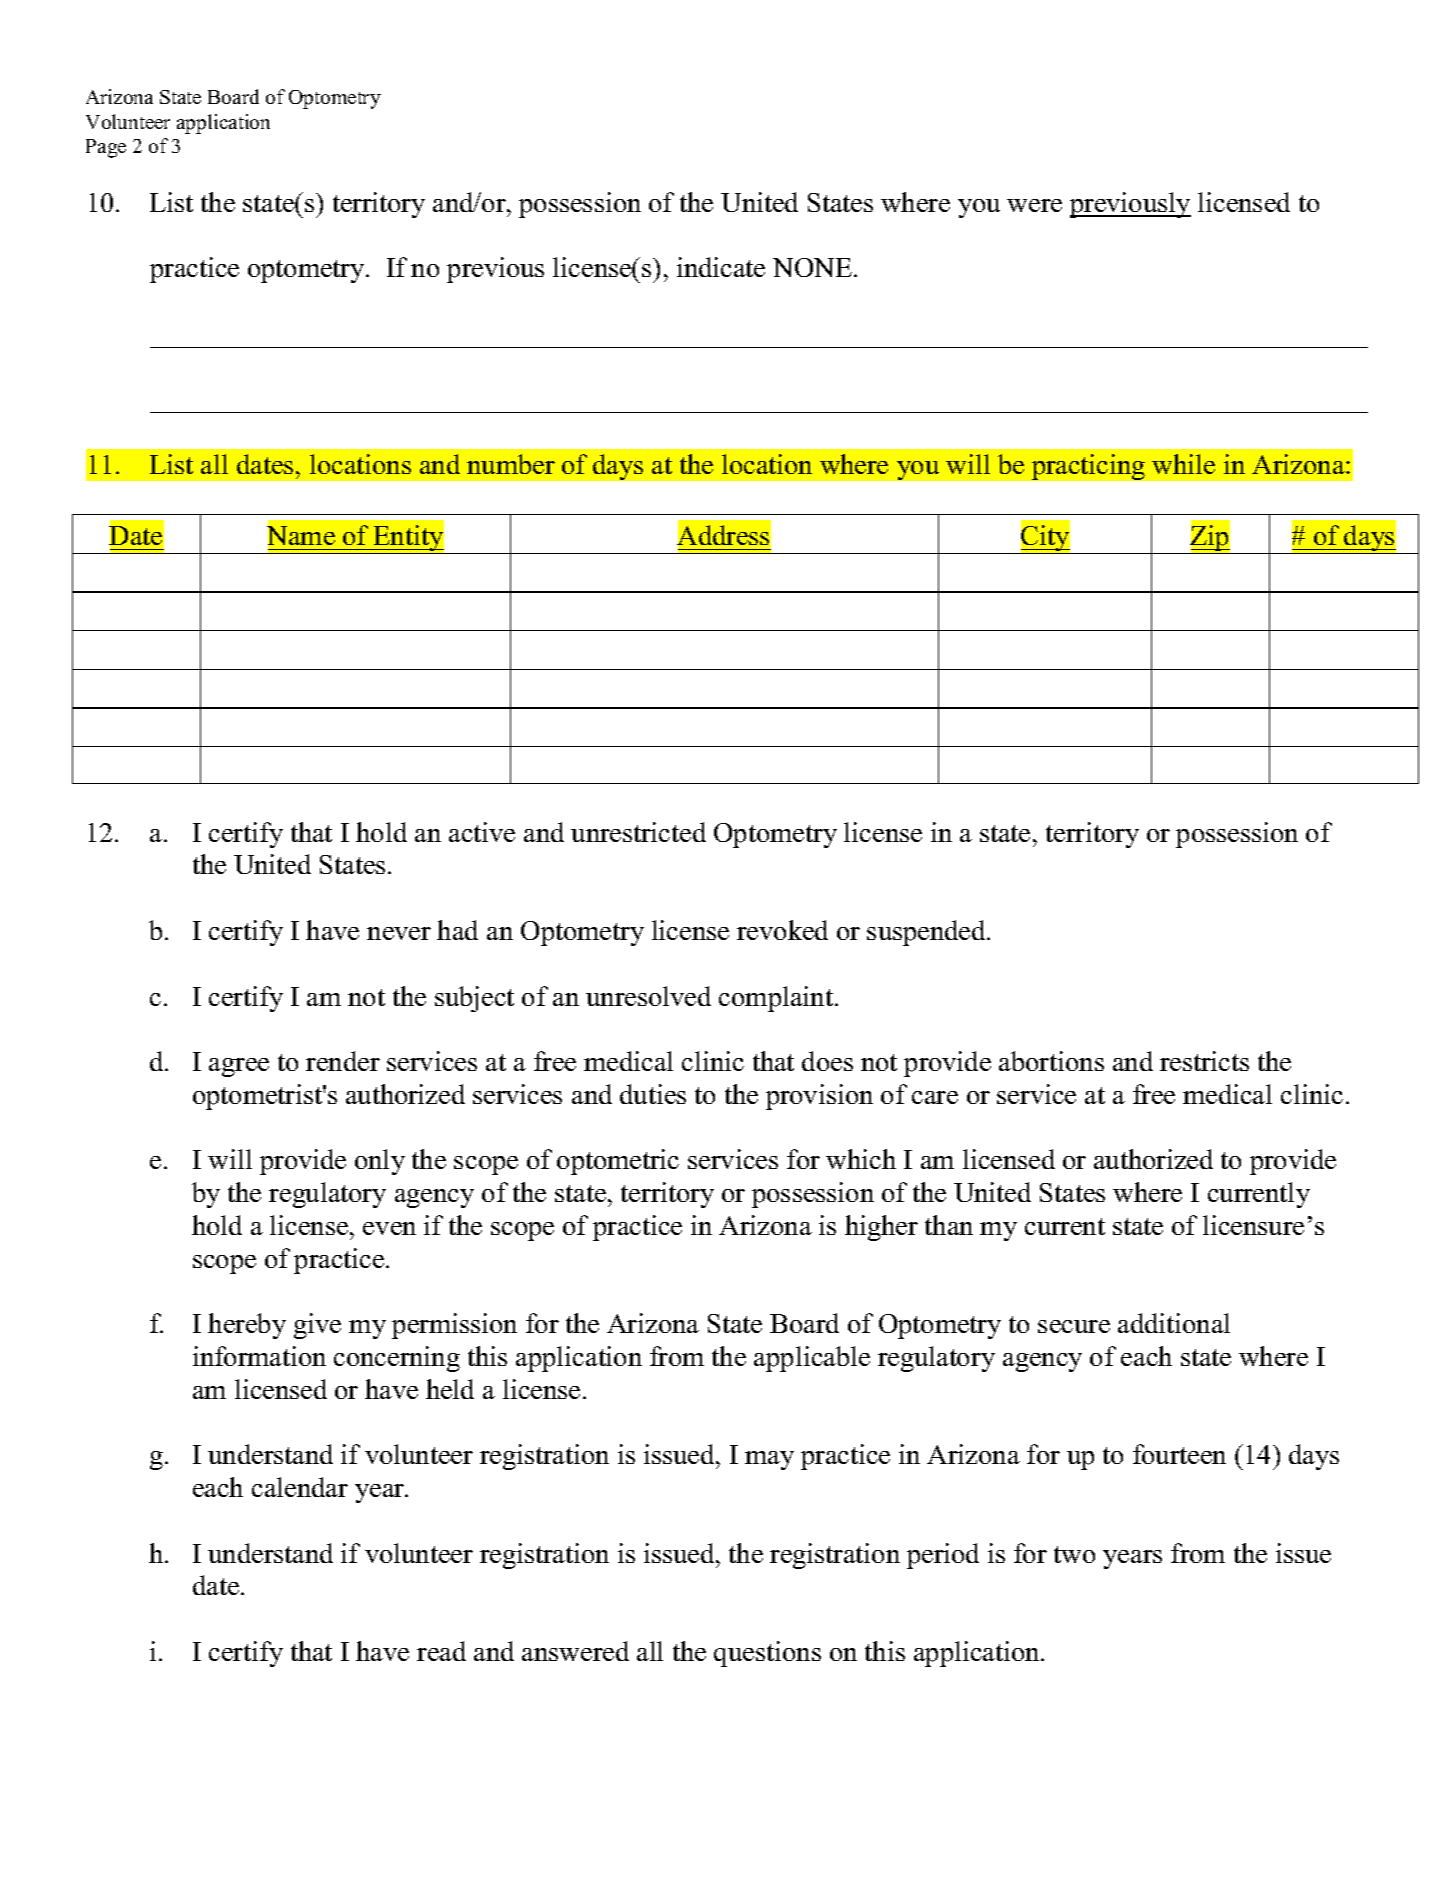 The image size is (1453, 1881). I want to click on read, so click(441, 1651).
